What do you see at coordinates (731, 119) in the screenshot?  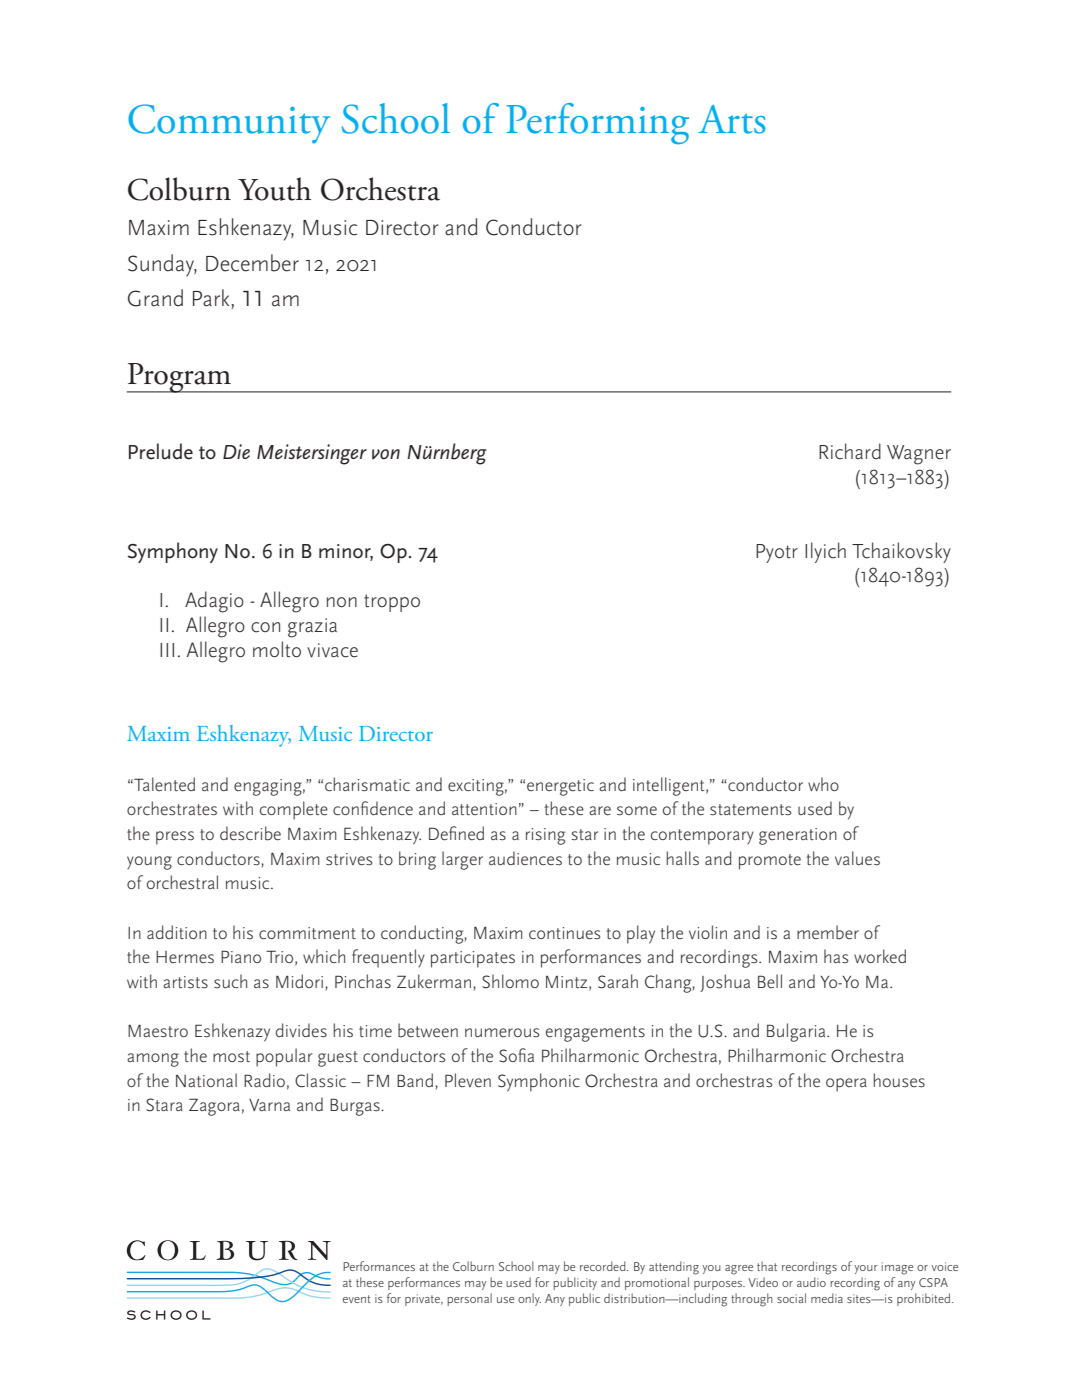 I see `Arts` at bounding box center [731, 119].
